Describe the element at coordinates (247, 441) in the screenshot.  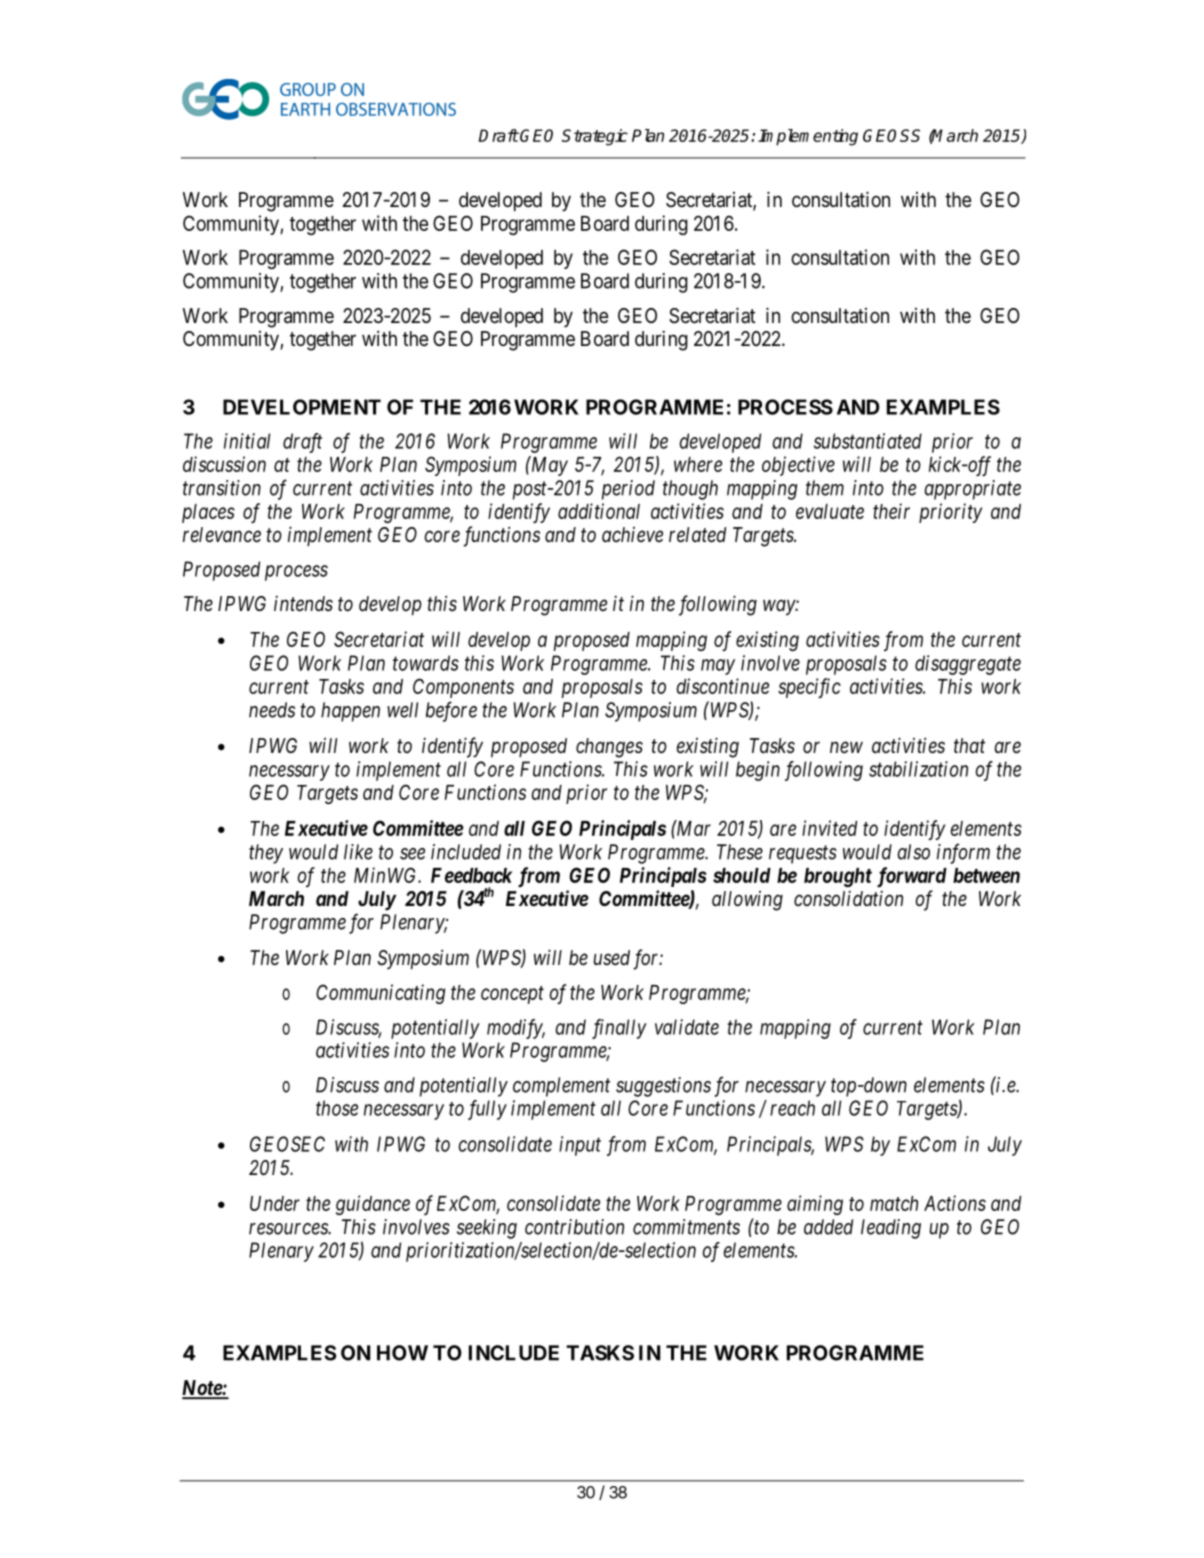
I see `initial` at that location.
